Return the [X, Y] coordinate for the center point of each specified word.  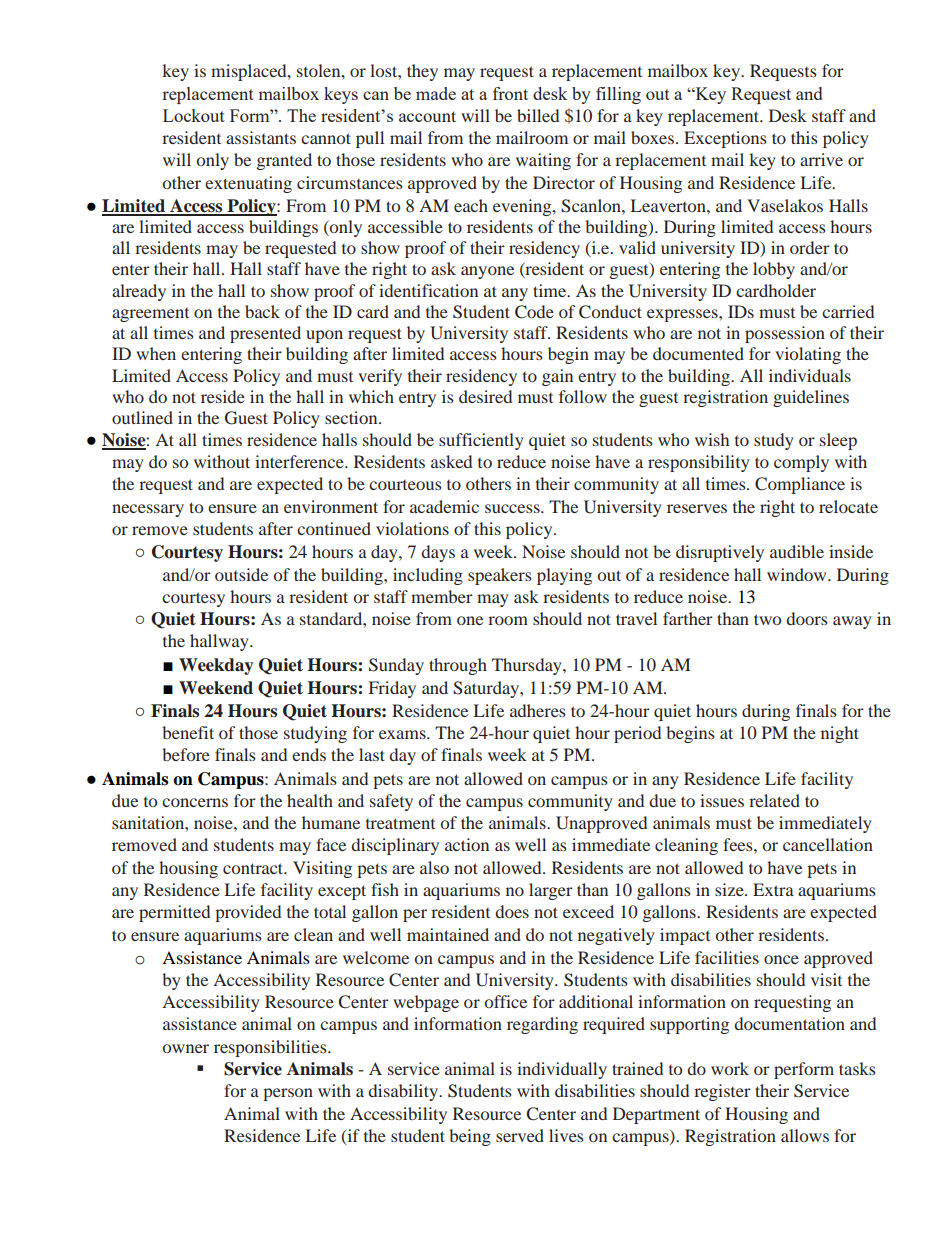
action [467, 844]
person [288, 1094]
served [520, 1135]
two [767, 619]
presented [265, 334]
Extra [773, 889]
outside [241, 574]
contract [254, 868]
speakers [500, 576]
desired [485, 396]
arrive [821, 159]
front [510, 93]
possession [785, 334]
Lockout [194, 115]
